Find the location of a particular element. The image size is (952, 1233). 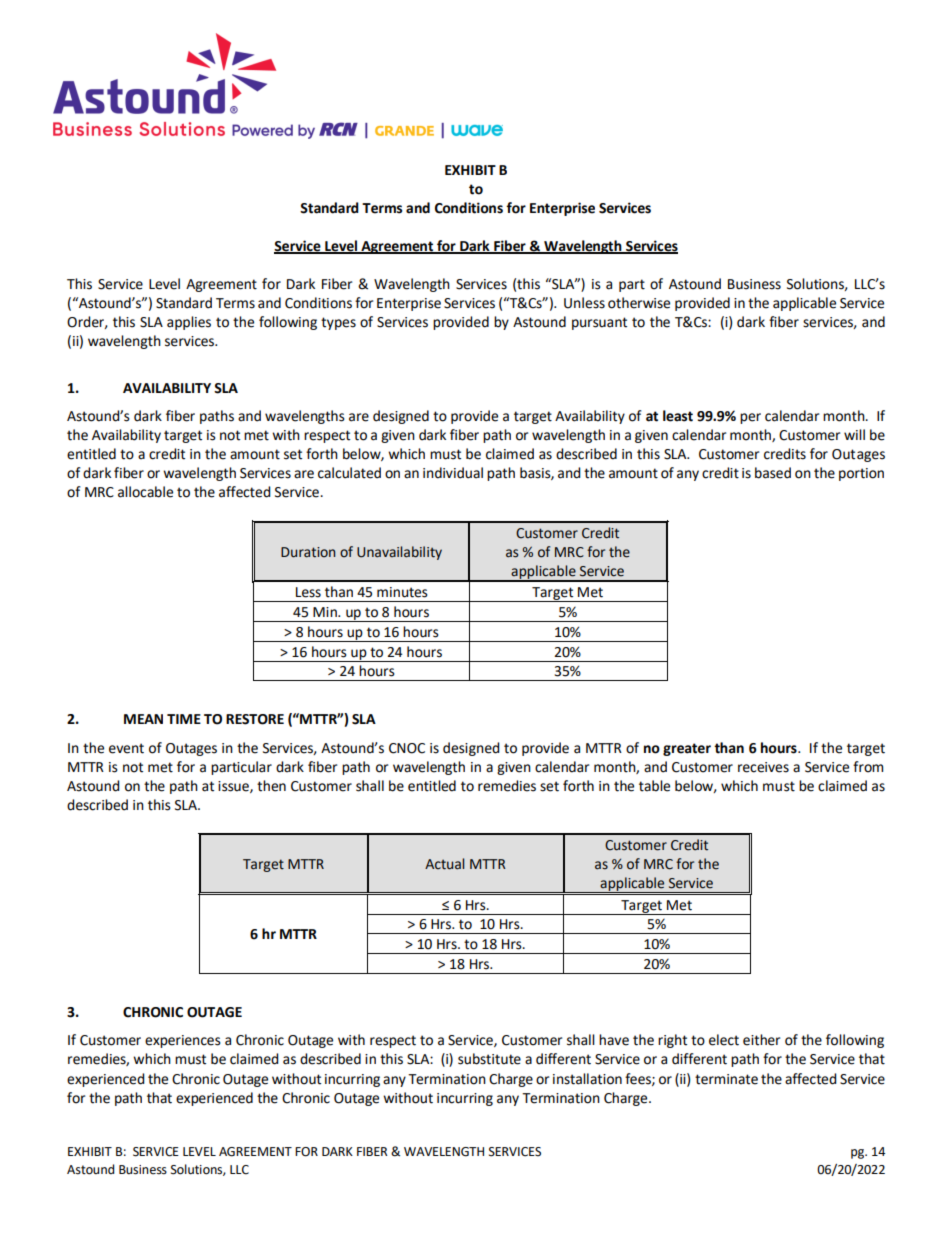

minutes is located at coordinates (402, 592).
